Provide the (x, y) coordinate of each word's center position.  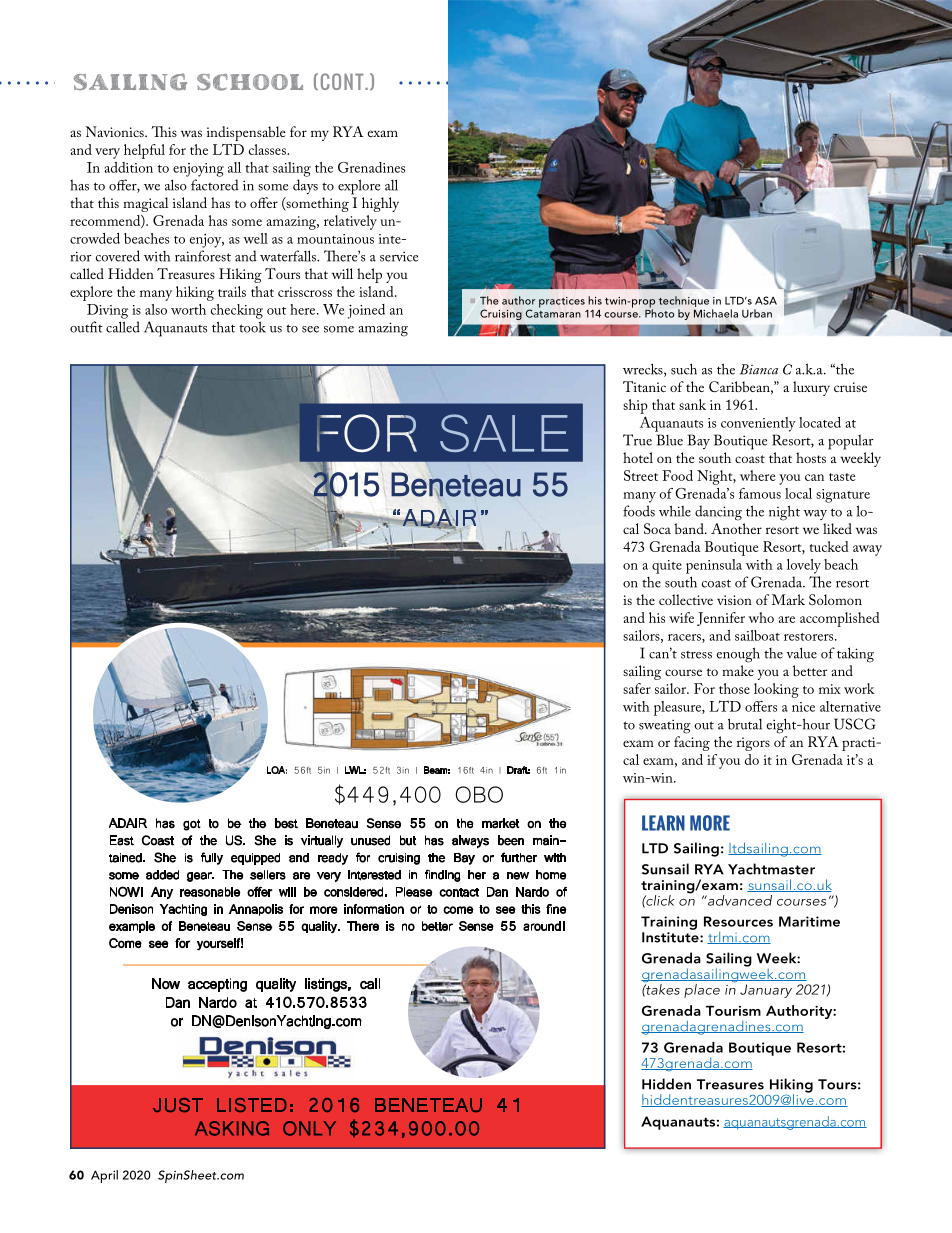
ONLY (309, 1128)
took (252, 327)
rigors (753, 744)
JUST (178, 1105)
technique (684, 301)
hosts (811, 457)
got (192, 825)
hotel (638, 457)
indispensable (246, 133)
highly (380, 204)
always (470, 842)
